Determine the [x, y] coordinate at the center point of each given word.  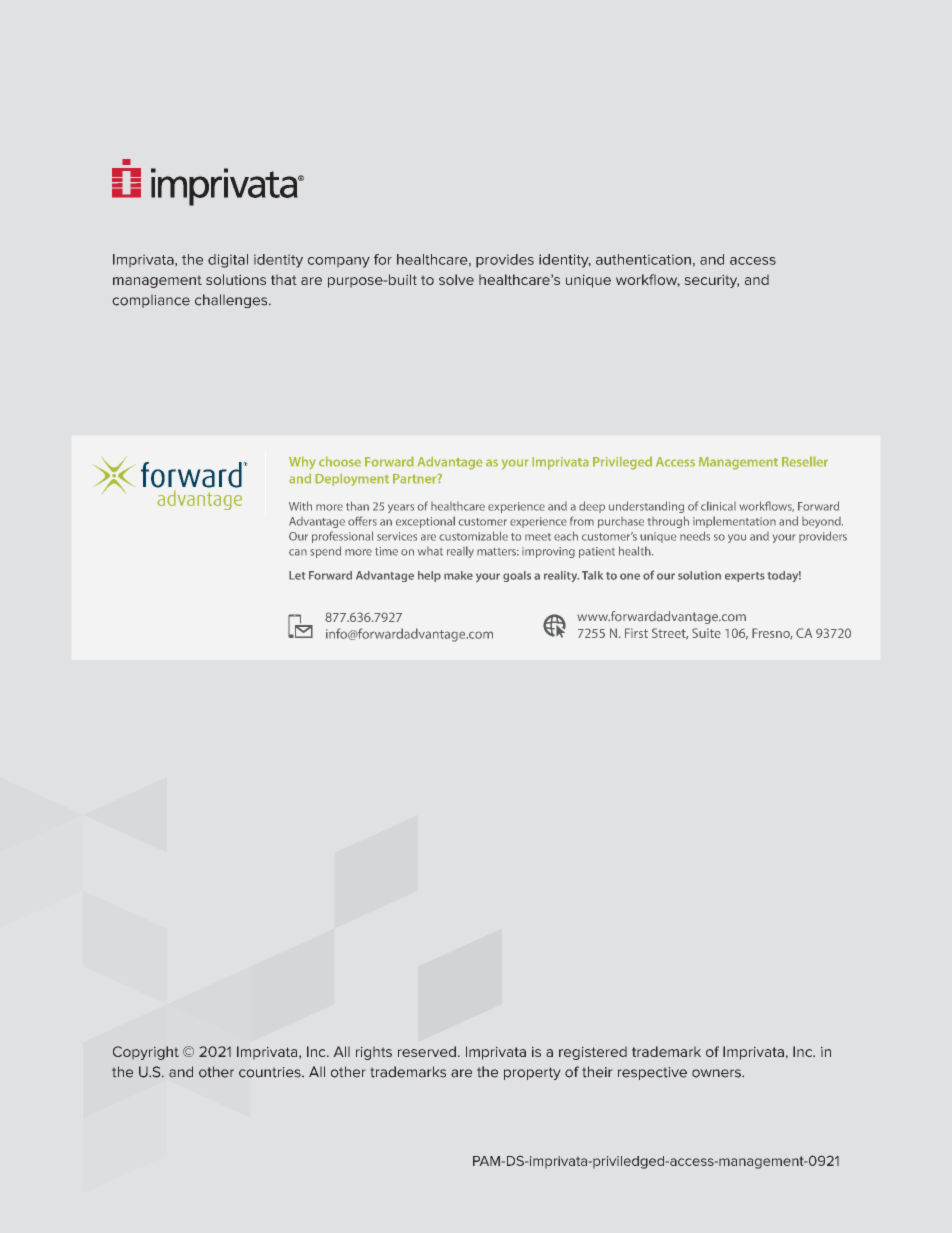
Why [302, 463]
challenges [232, 301]
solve [456, 279]
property [532, 1073]
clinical [718, 506]
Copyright [146, 1053]
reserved [427, 1051]
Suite [706, 633]
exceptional [425, 522]
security [712, 281]
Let [297, 575]
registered [593, 1053]
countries [271, 1072]
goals [517, 576]
